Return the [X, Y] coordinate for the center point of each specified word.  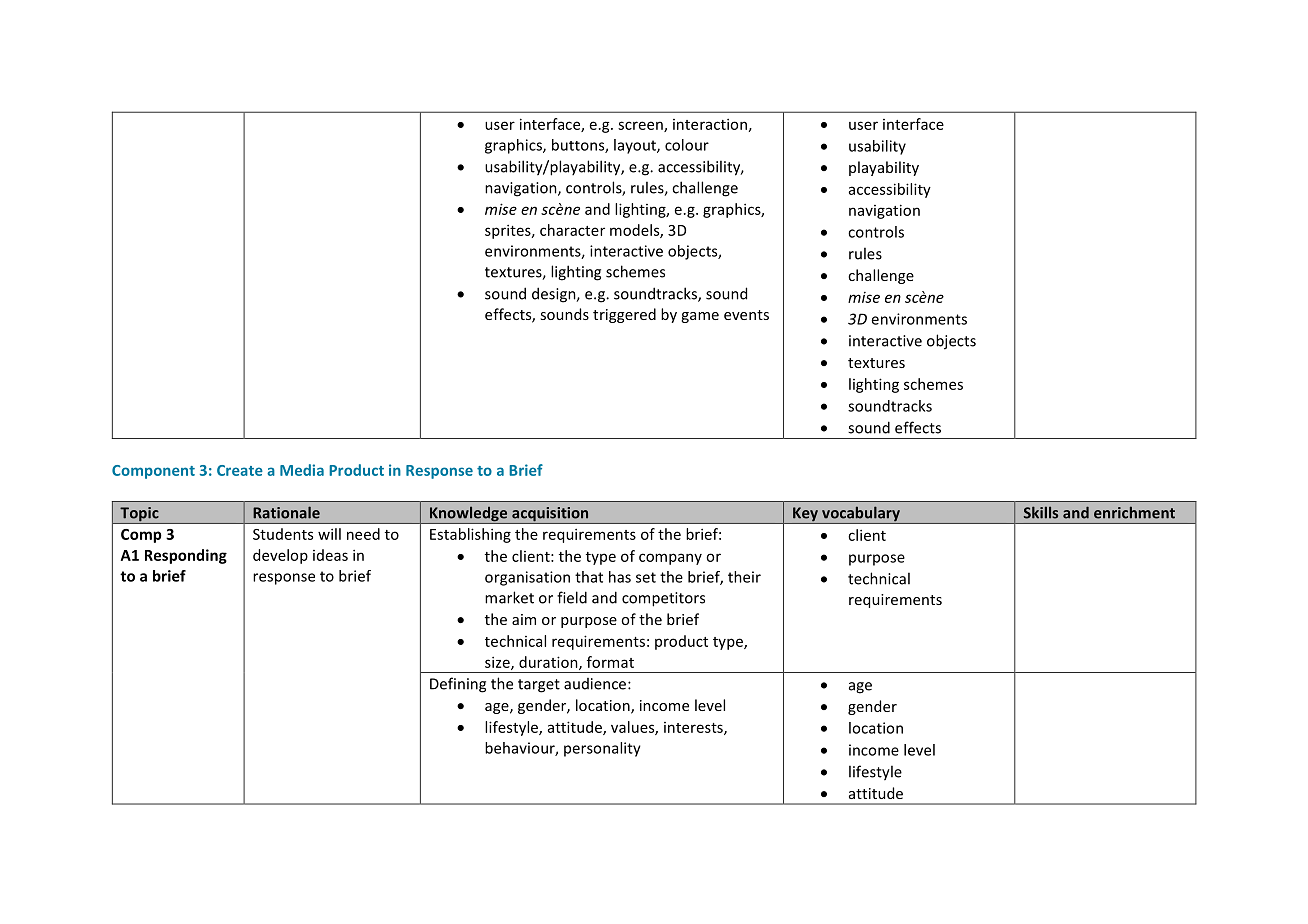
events [746, 315]
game [700, 317]
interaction [710, 124]
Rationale [286, 512]
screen [641, 126]
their [744, 577]
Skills [1041, 512]
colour [687, 145]
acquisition [550, 515]
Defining [458, 685]
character [572, 230]
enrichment [1134, 512]
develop [280, 556]
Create [240, 470]
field [572, 597]
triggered [624, 315]
